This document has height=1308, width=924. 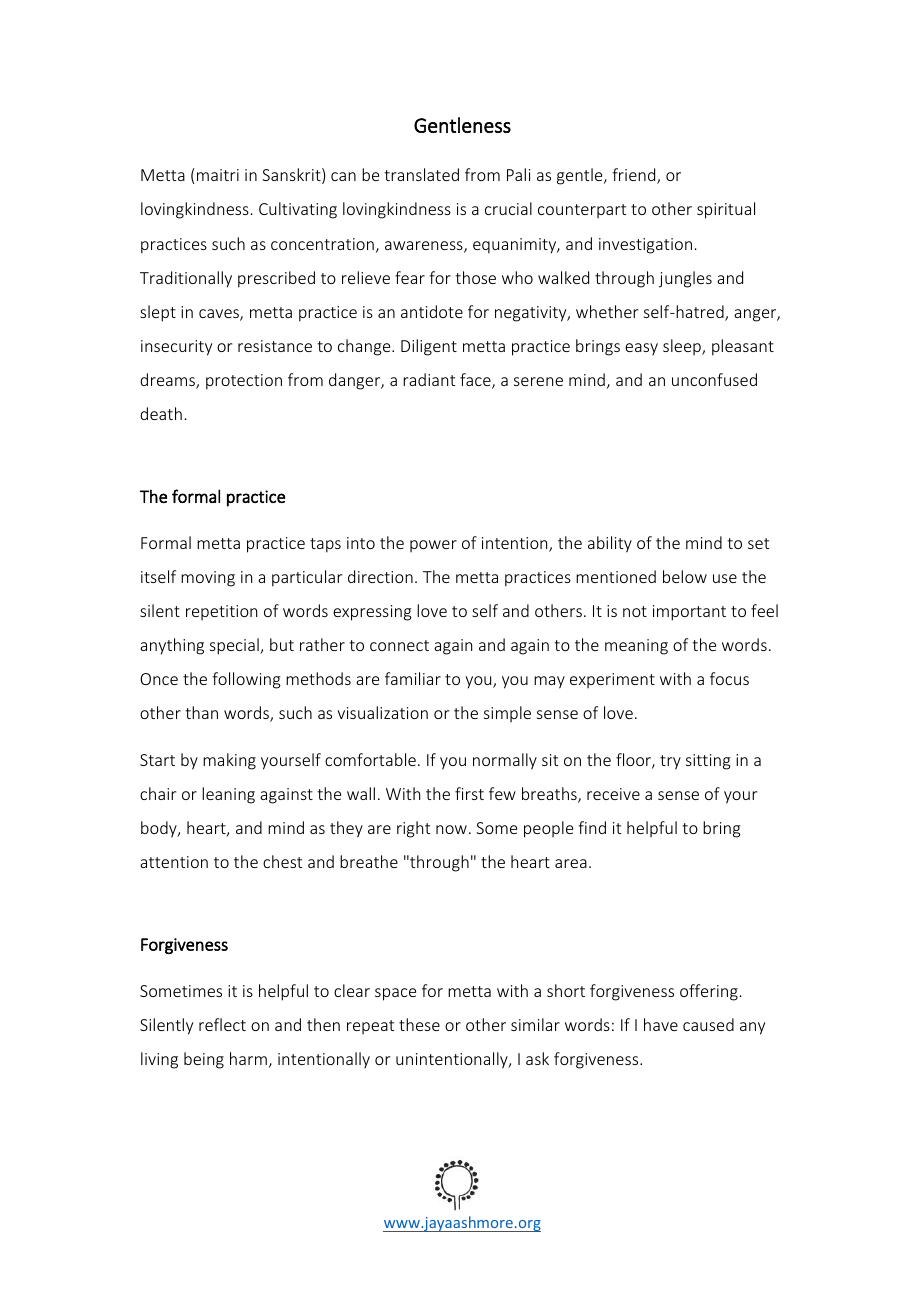 I want to click on crucial, so click(x=508, y=208).
